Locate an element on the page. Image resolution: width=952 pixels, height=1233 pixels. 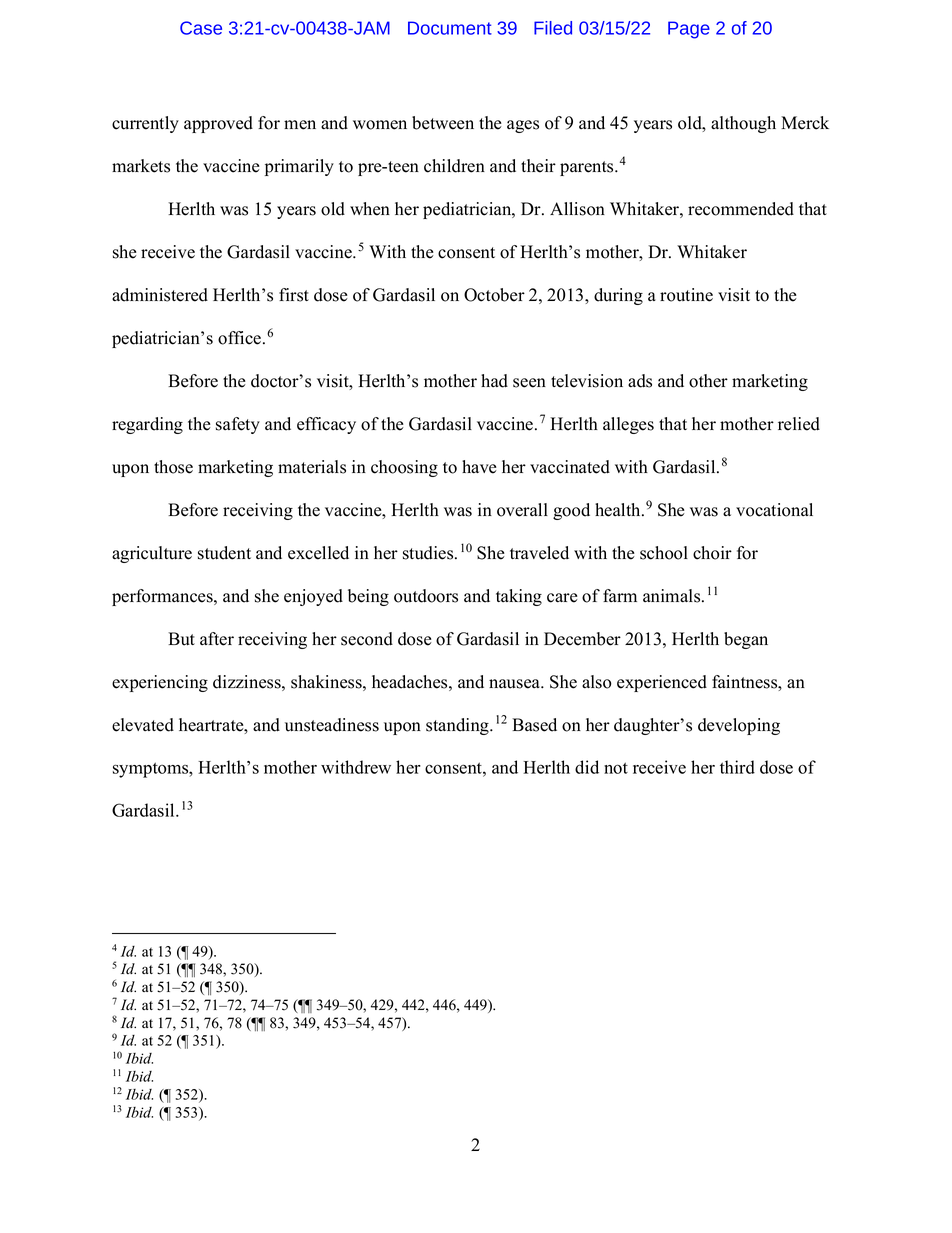
Document is located at coordinates (450, 28).
